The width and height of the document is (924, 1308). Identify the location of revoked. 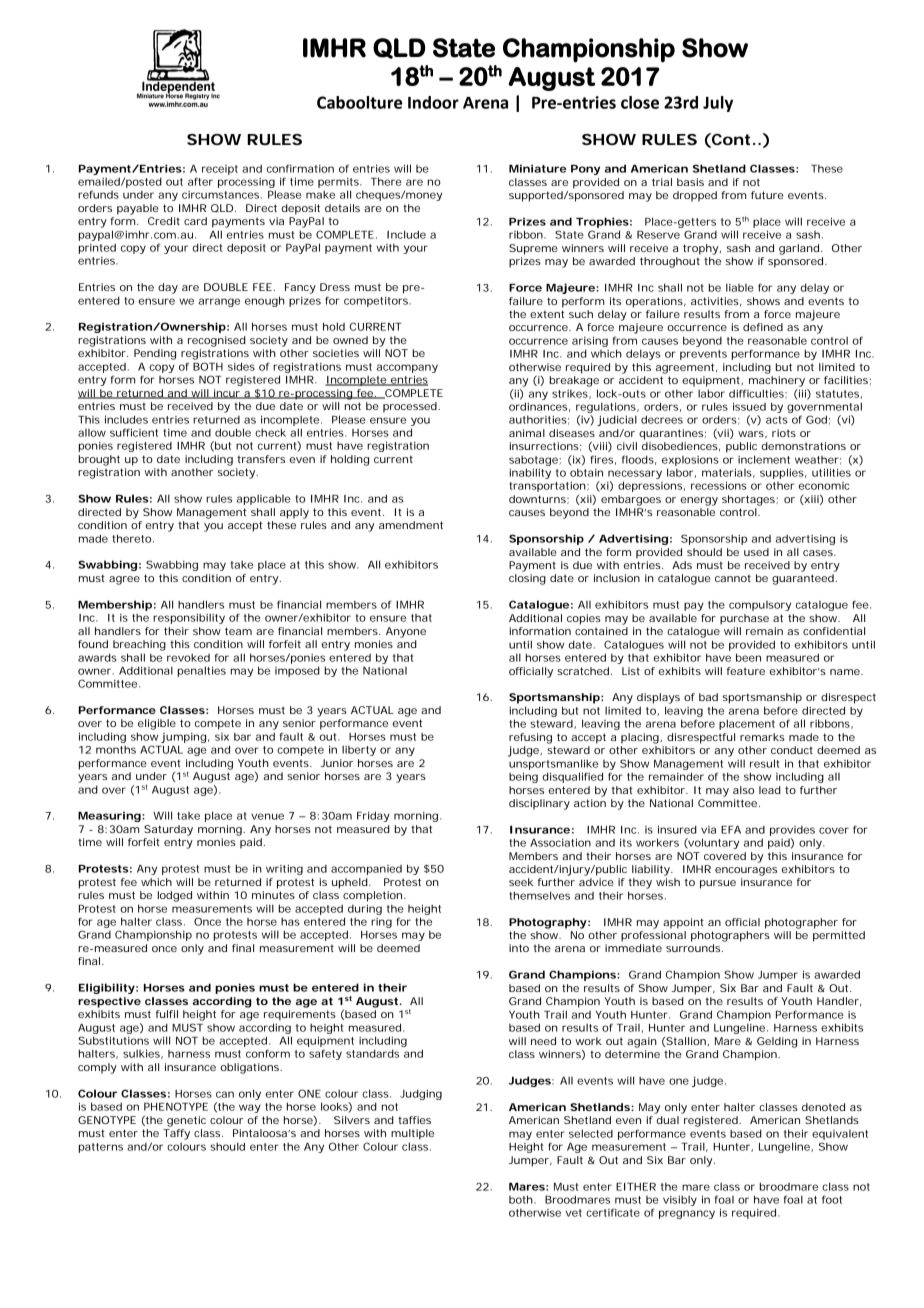
(188, 657).
